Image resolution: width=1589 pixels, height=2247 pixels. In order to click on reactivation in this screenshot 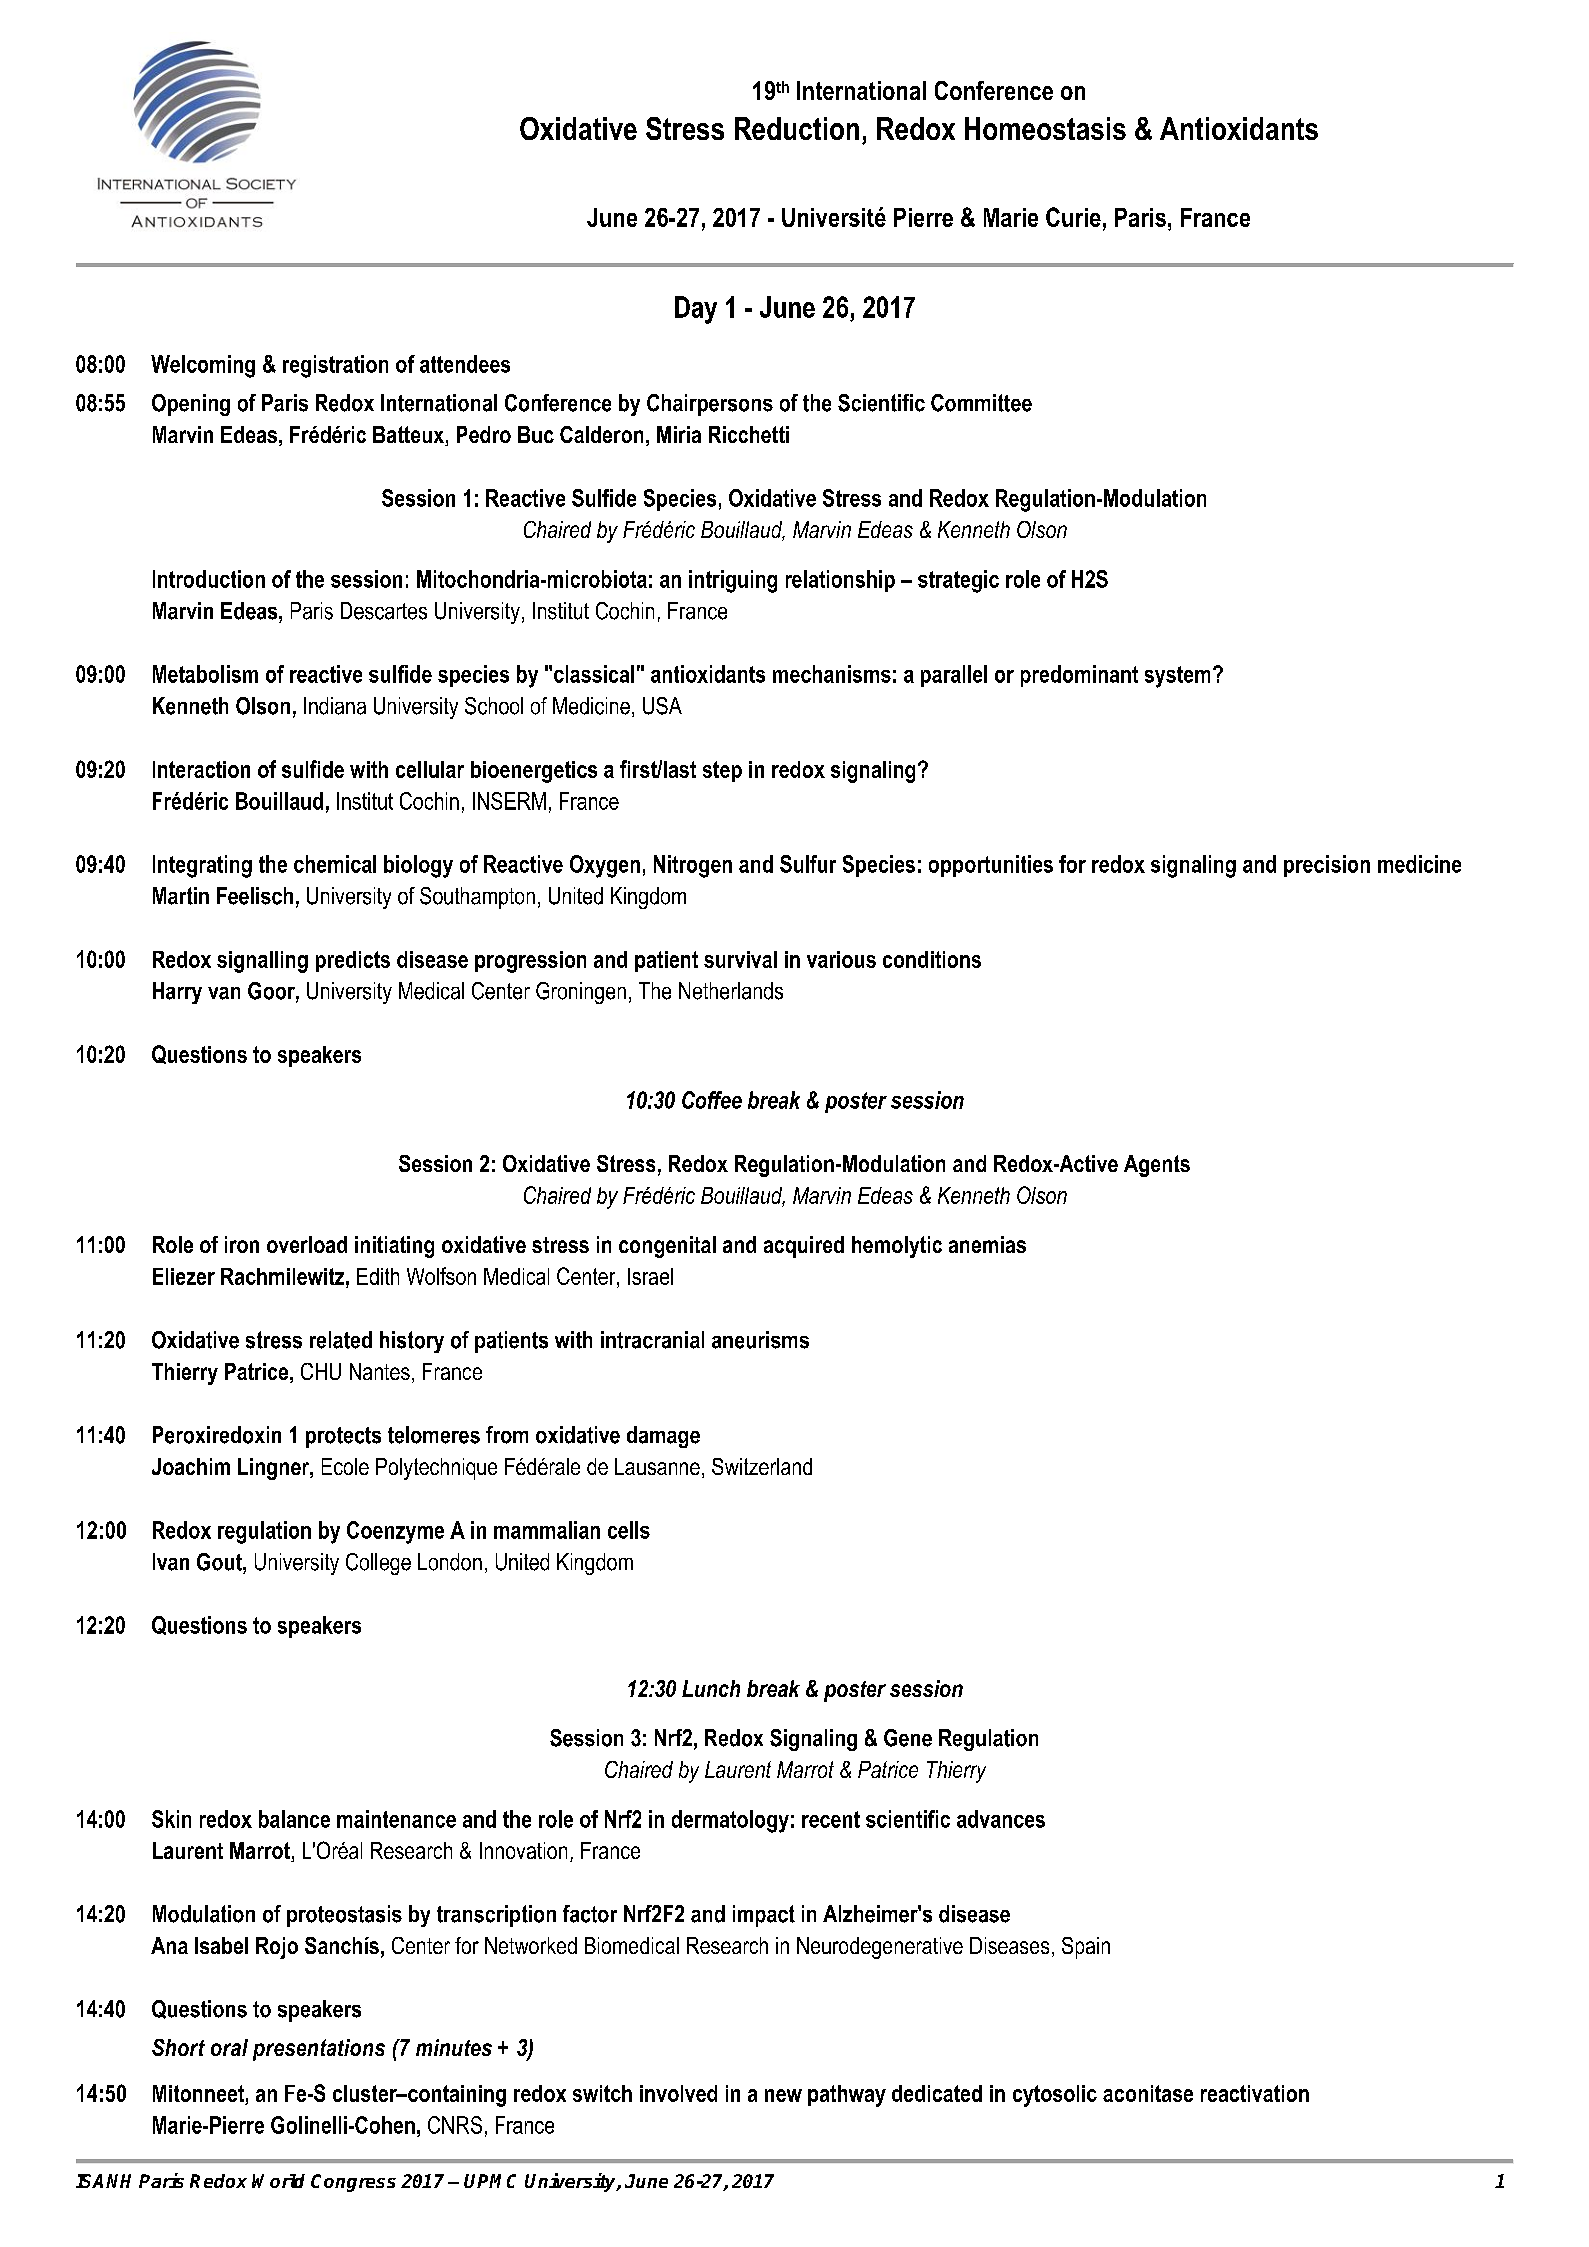, I will do `click(1255, 2093)`.
